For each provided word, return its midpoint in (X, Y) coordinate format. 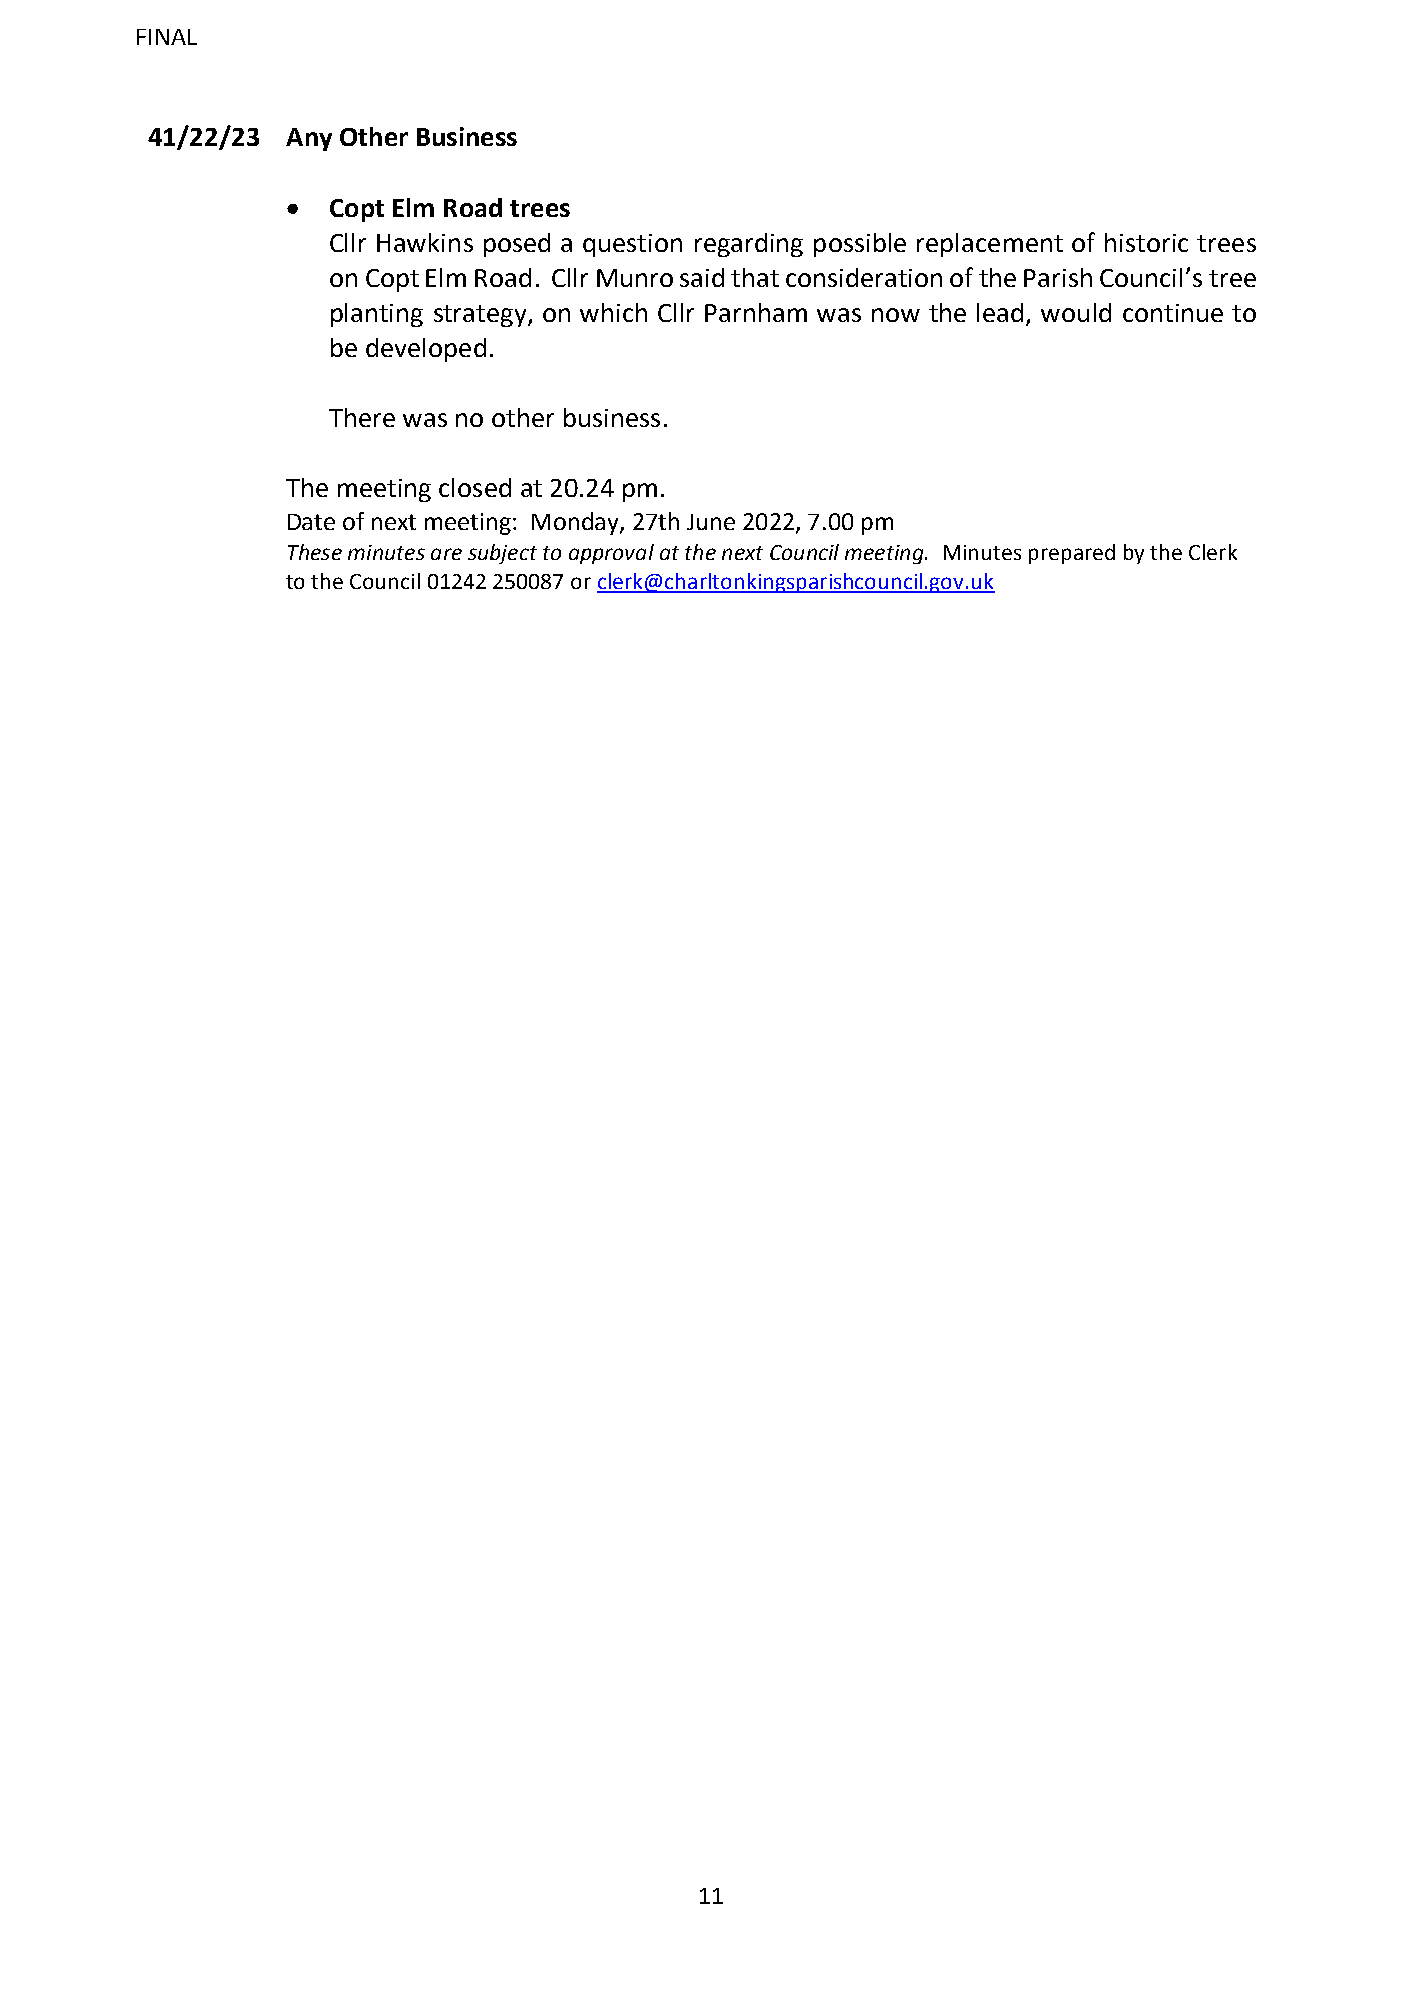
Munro (635, 278)
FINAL (167, 37)
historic (1146, 242)
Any (309, 139)
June (711, 522)
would (1076, 312)
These (315, 552)
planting (377, 315)
